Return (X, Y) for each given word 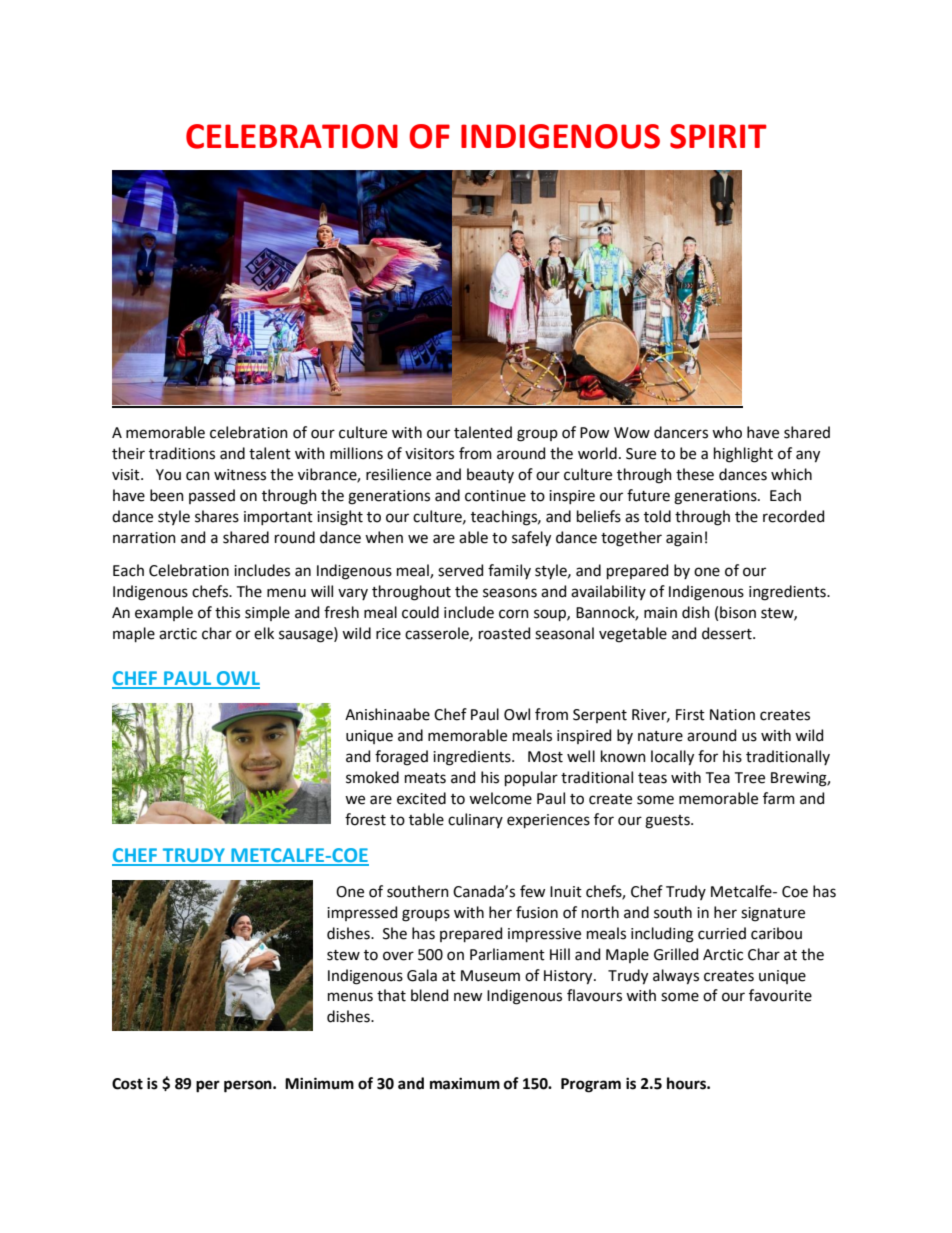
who (727, 432)
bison (738, 612)
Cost (127, 1084)
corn (514, 614)
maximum (465, 1083)
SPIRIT (718, 136)
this (227, 612)
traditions (182, 453)
